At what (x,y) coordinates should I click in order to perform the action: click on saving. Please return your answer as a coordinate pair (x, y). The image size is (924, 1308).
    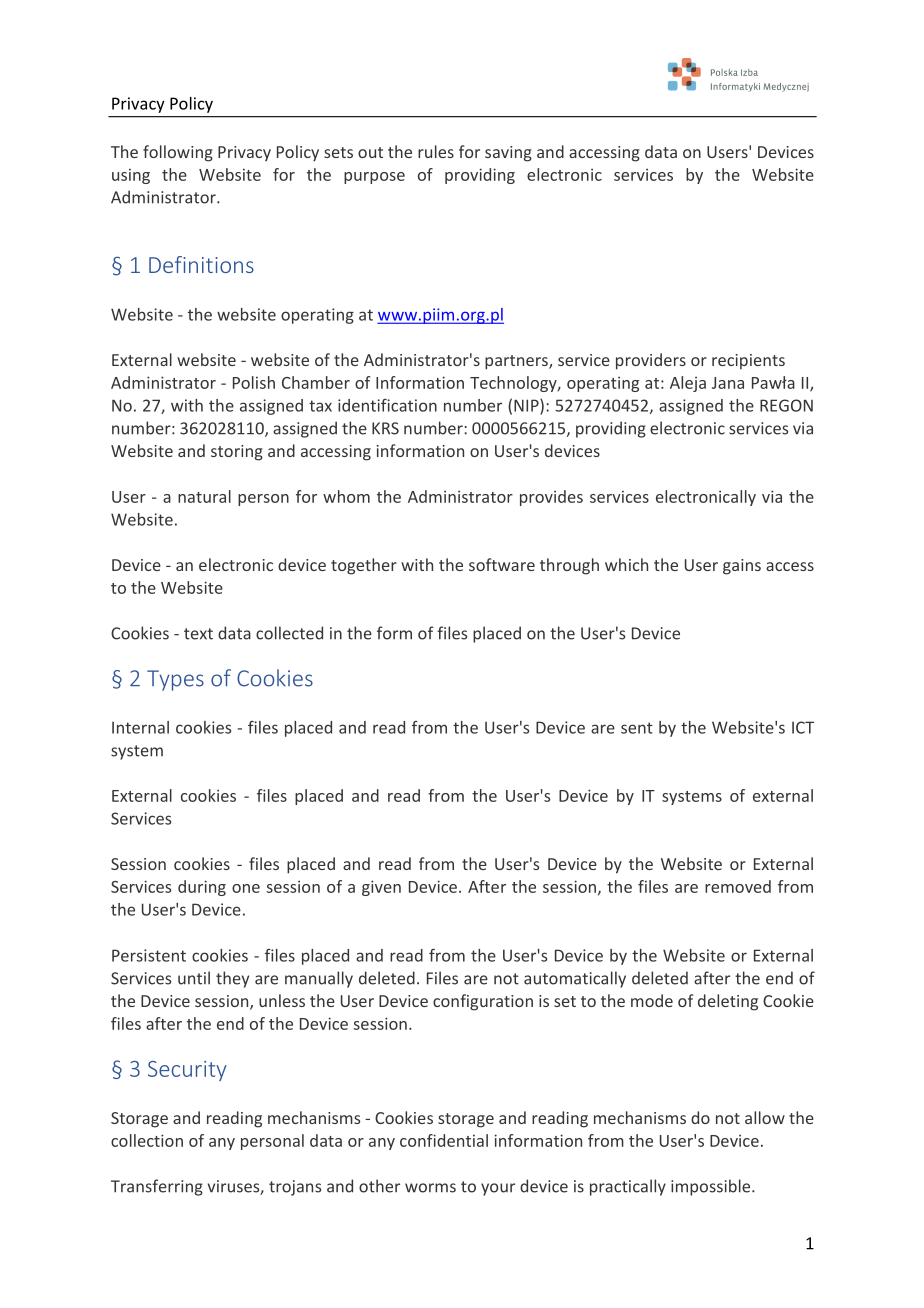
    Looking at the image, I should click on (508, 154).
